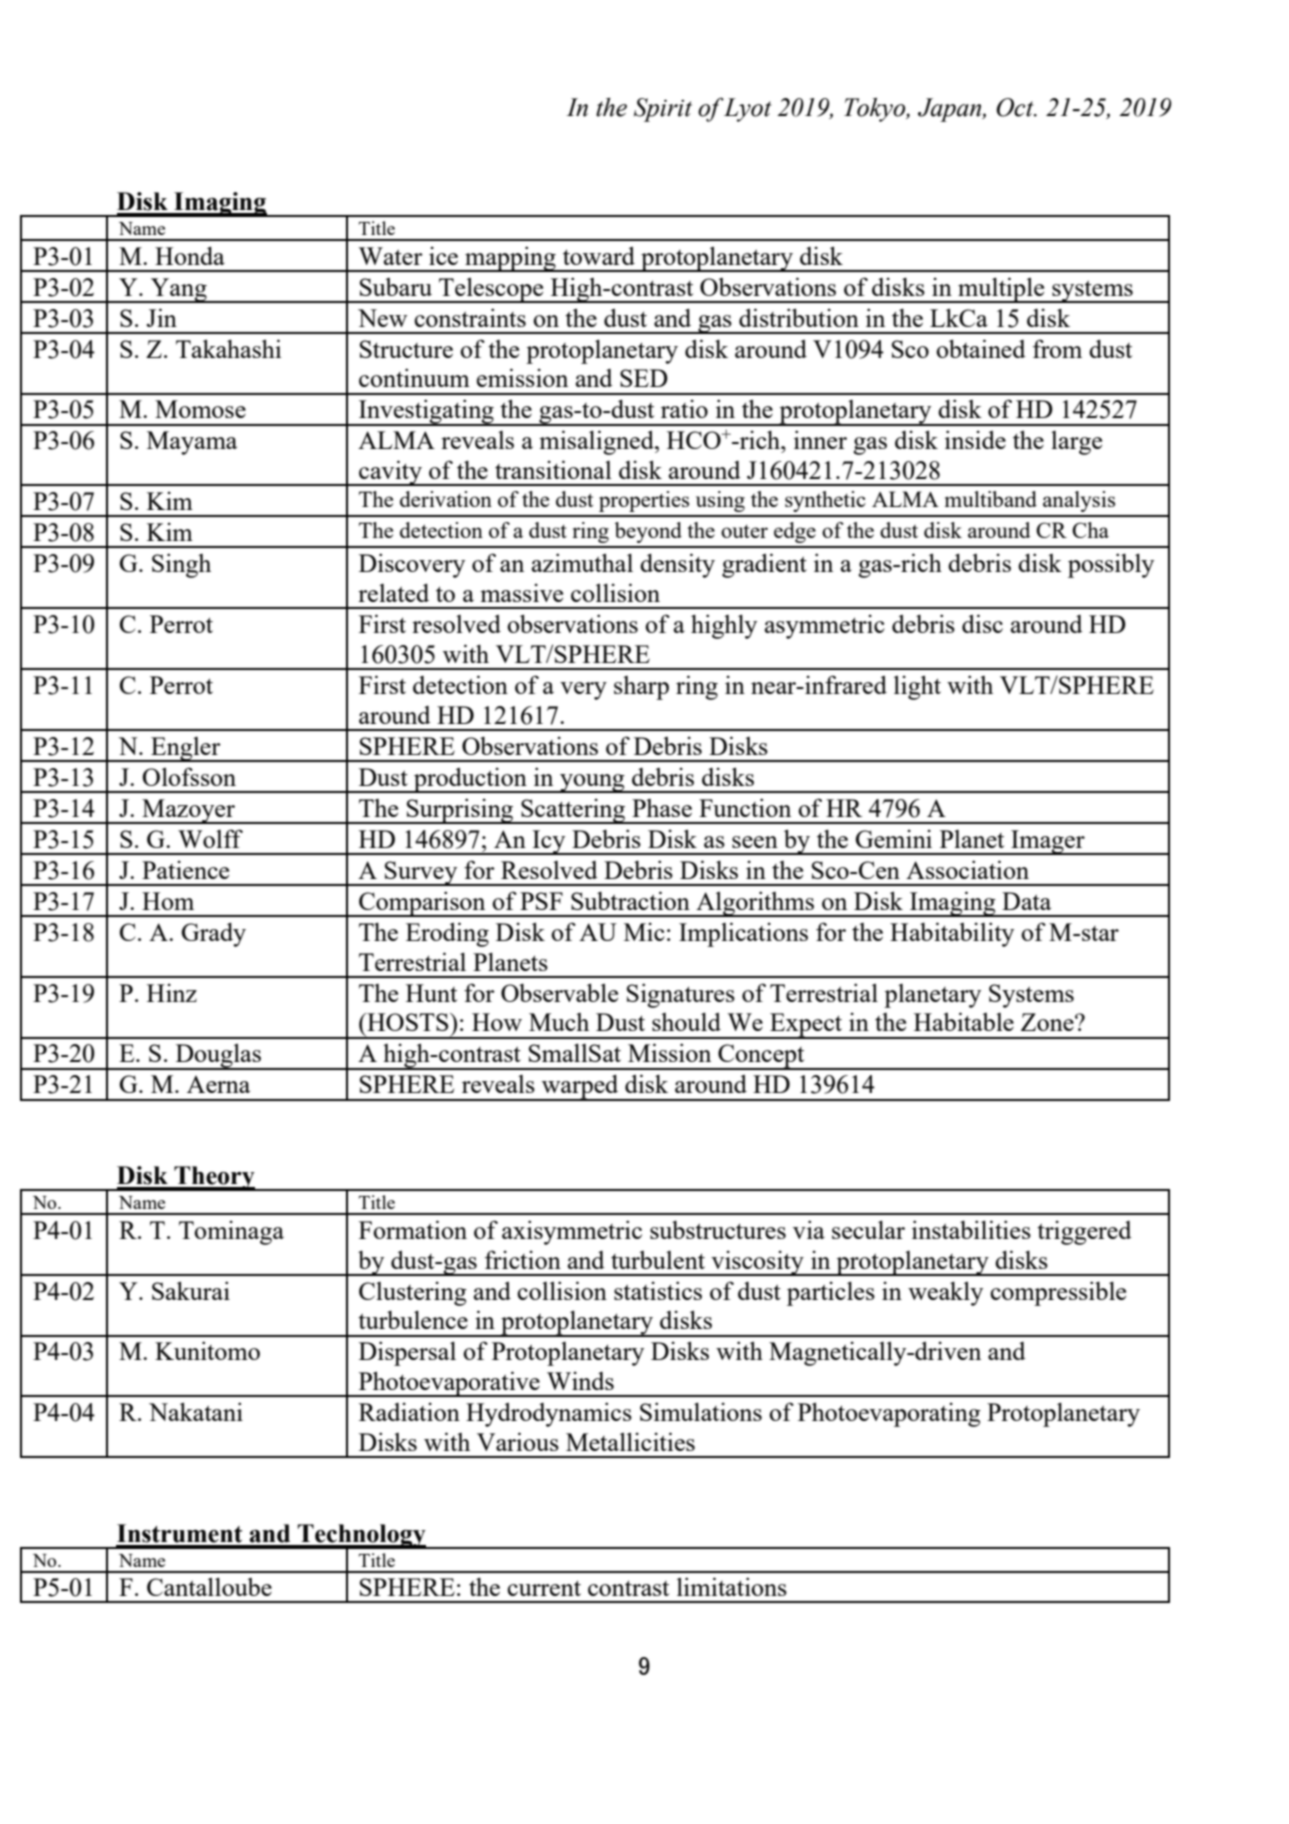 This screenshot has height=1824, width=1289. I want to click on Honda, so click(190, 255).
